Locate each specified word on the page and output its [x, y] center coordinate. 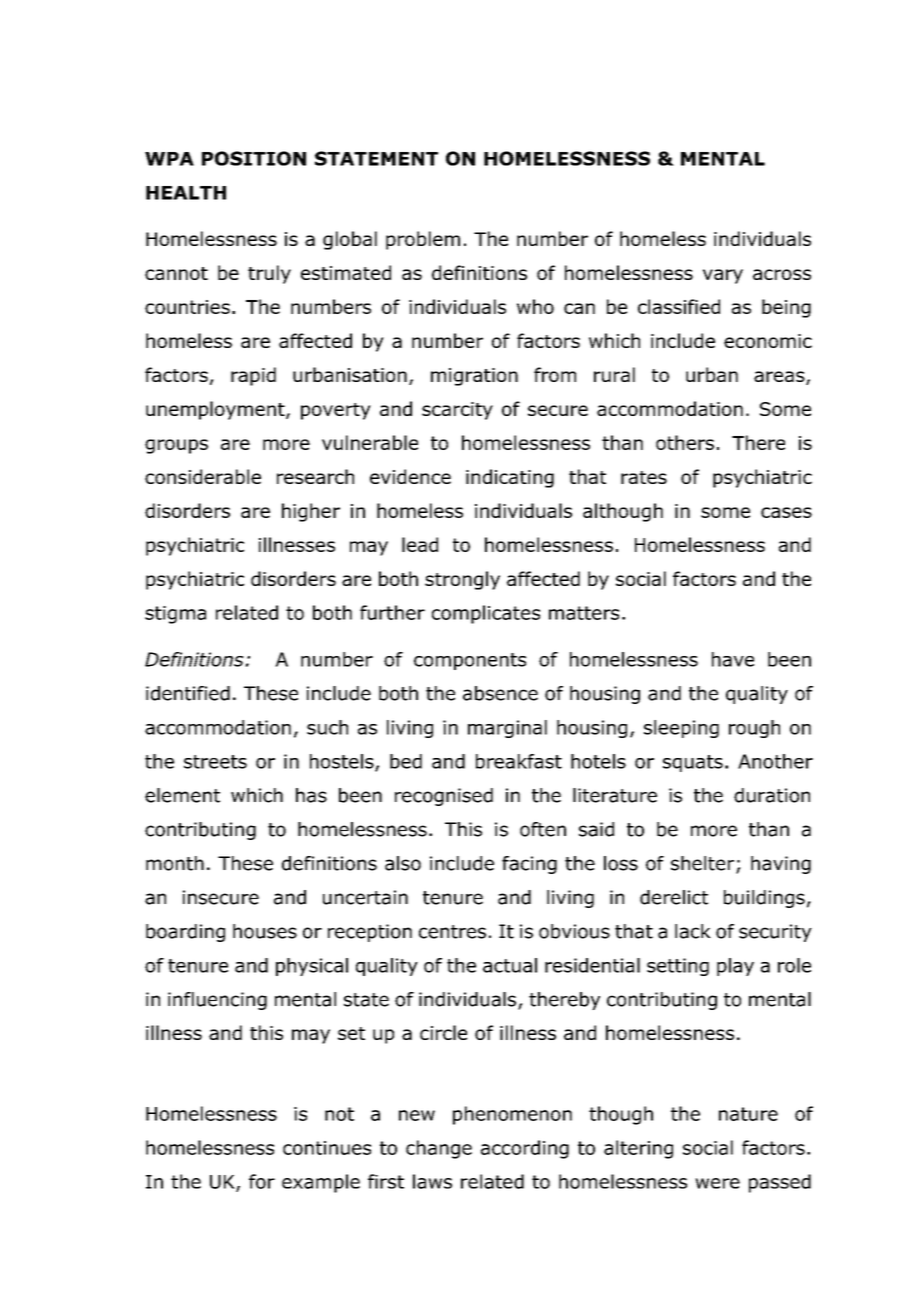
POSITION [254, 158]
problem [423, 240]
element [182, 795]
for [262, 1181]
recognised [444, 797]
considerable [203, 476]
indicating [510, 478]
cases [786, 512]
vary [723, 276]
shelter [704, 864]
